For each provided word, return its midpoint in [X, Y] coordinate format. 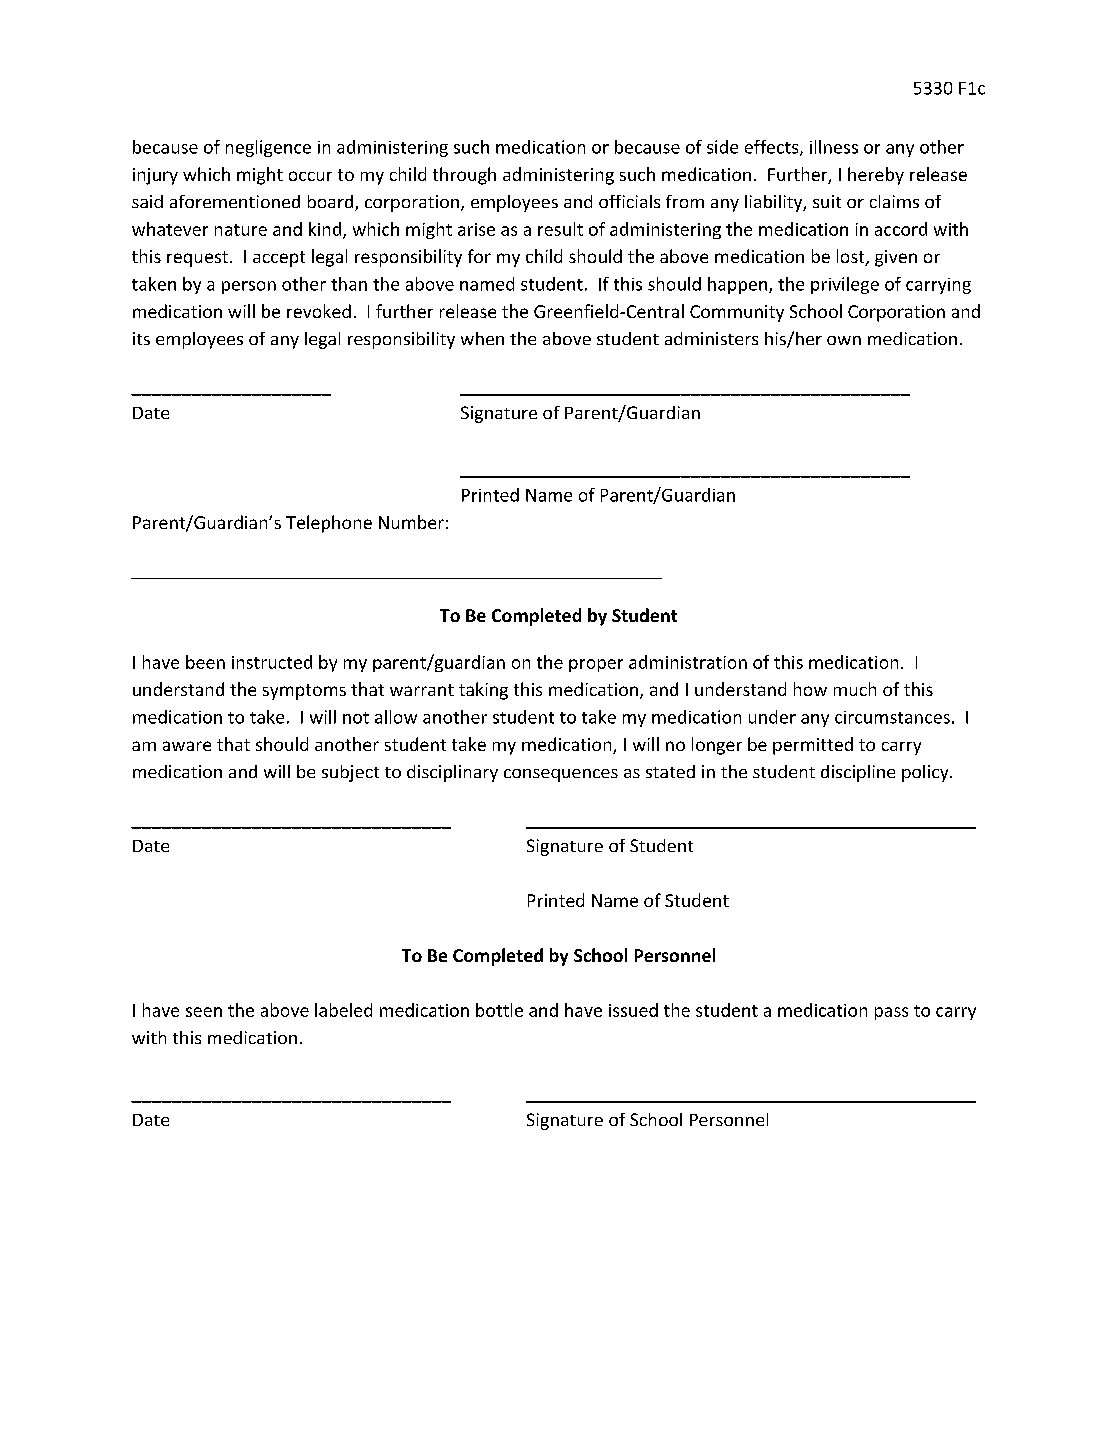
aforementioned [235, 201]
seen [204, 1012]
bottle [499, 1010]
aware [187, 746]
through [464, 176]
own [844, 340]
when [482, 338]
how [810, 689]
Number [411, 522]
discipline [858, 773]
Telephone [329, 524]
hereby [876, 176]
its [141, 338]
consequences [561, 775]
